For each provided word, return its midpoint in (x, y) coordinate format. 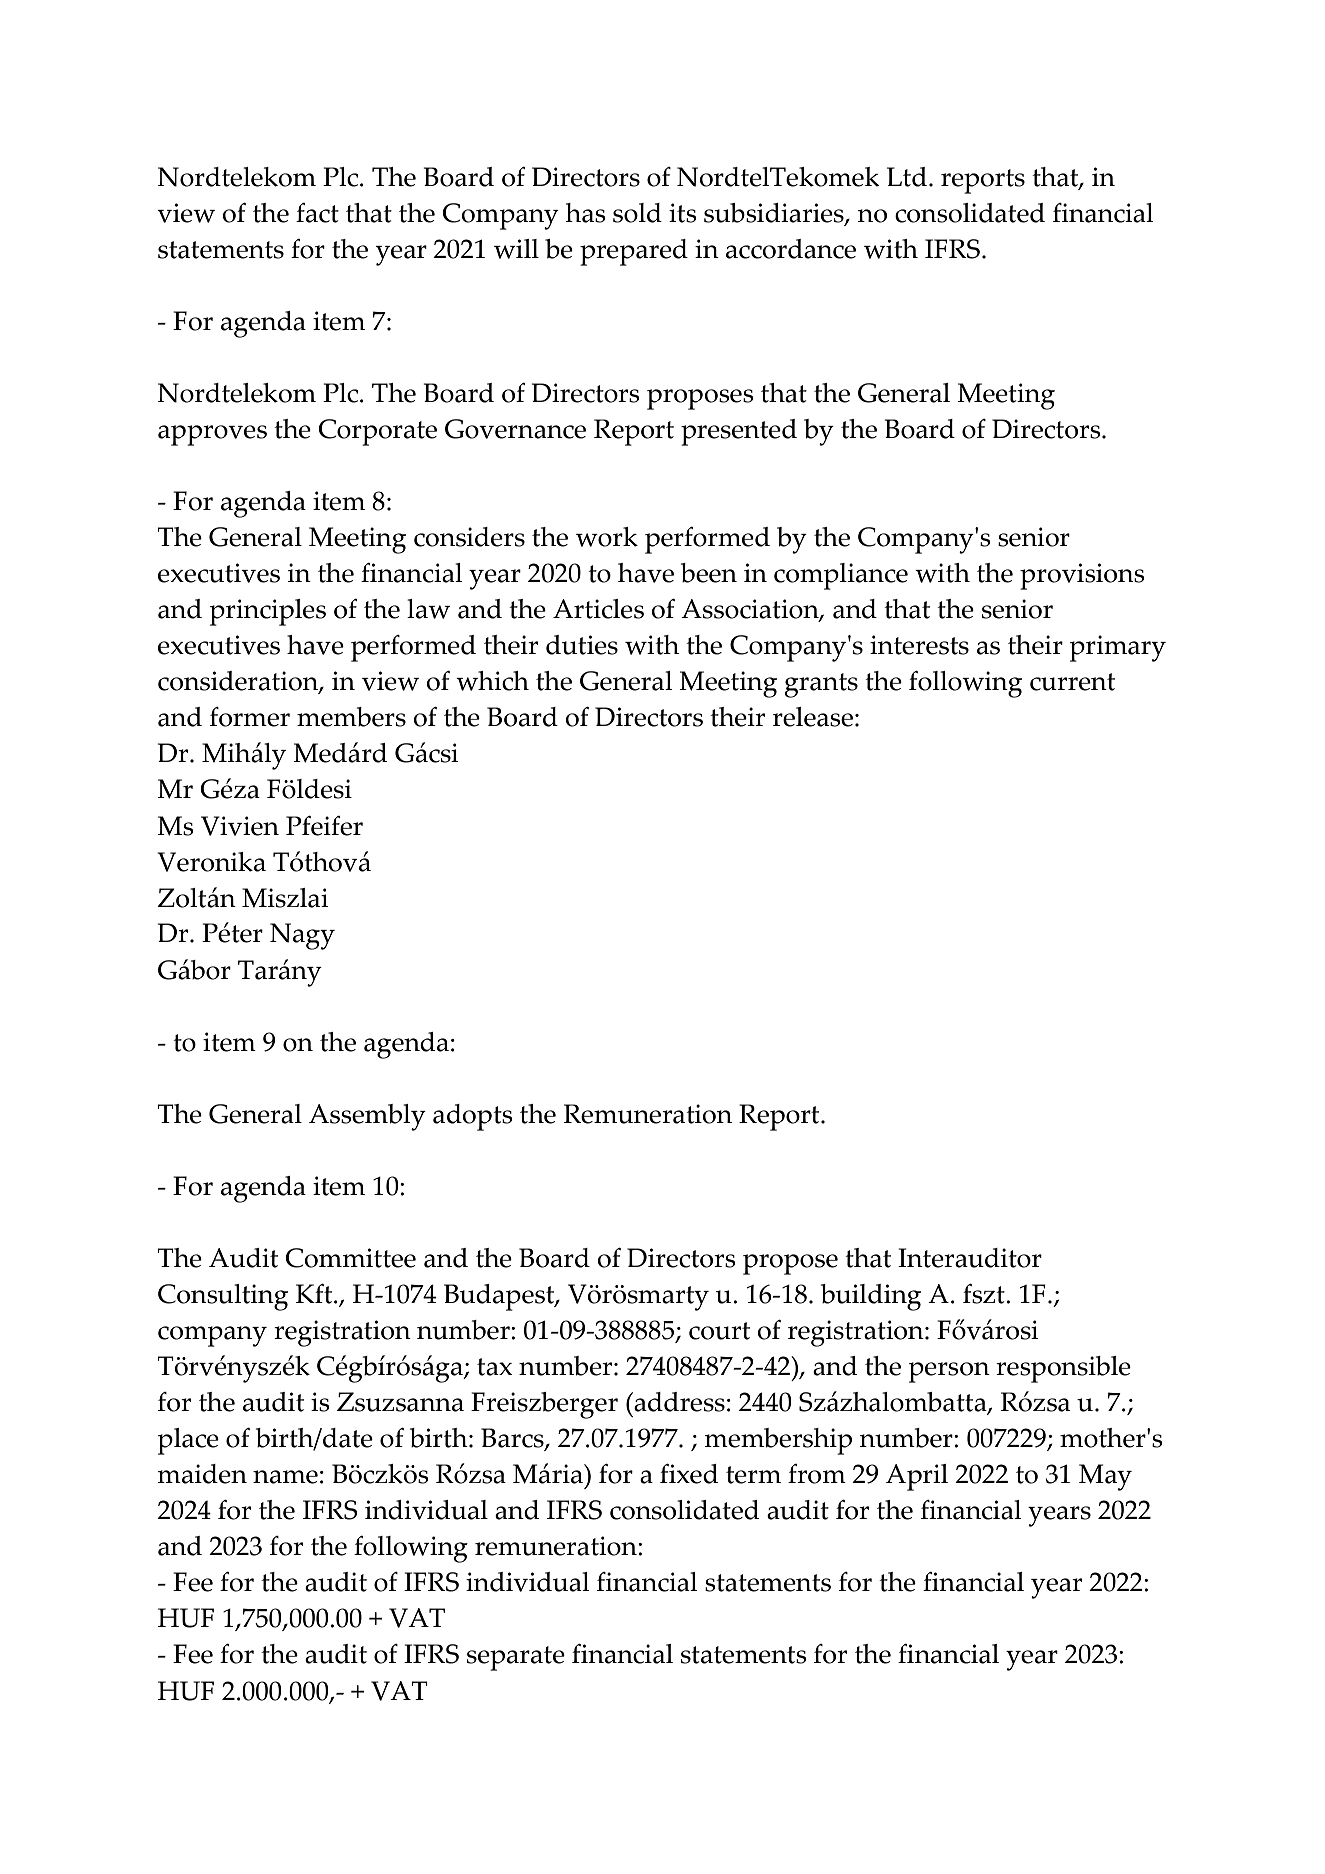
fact (317, 213)
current (1072, 682)
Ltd (907, 177)
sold (637, 213)
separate (516, 1658)
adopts (473, 1117)
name (285, 1477)
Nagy (302, 936)
